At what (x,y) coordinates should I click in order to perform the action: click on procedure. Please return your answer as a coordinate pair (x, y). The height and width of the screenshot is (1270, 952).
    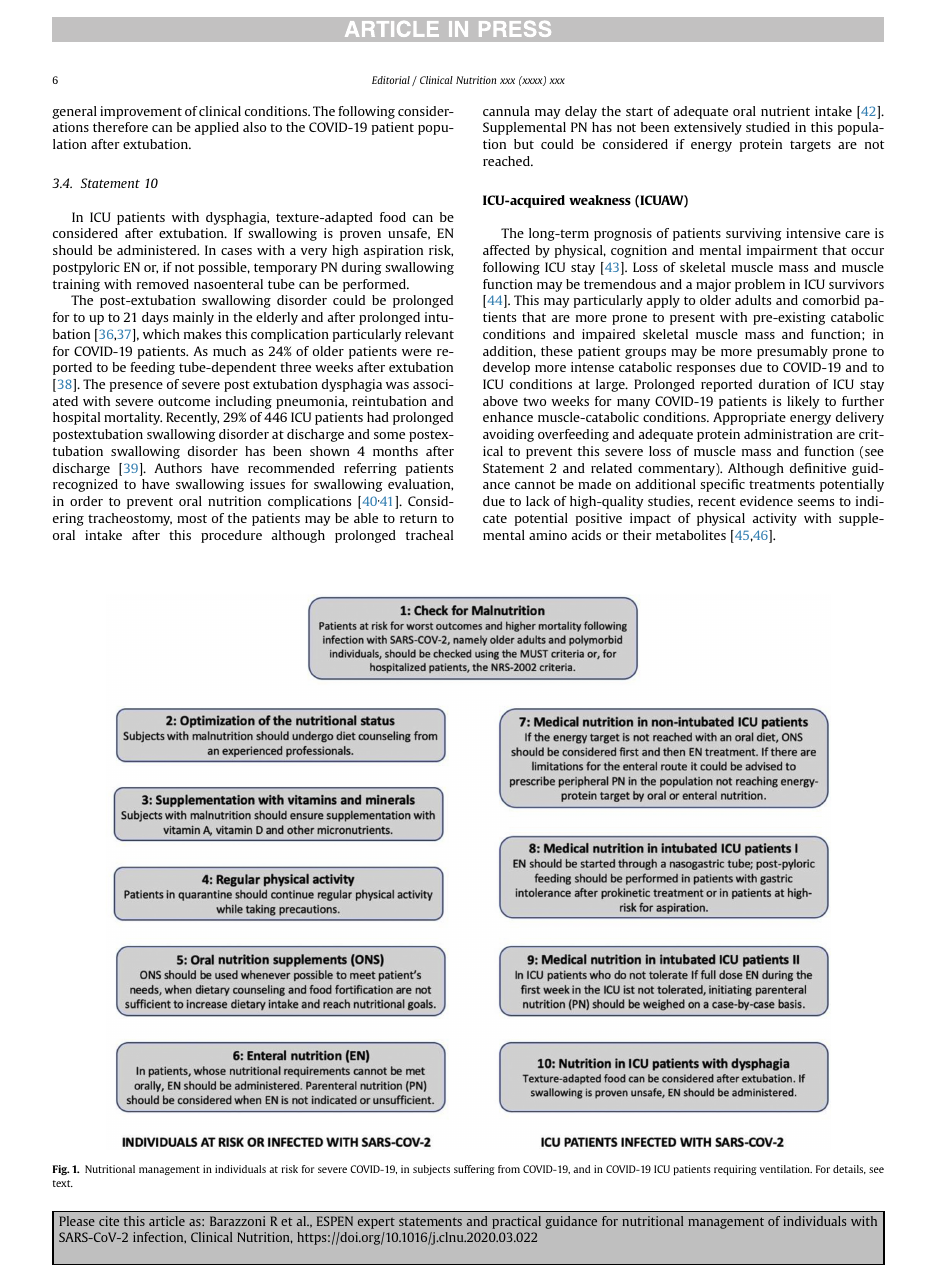
    Looking at the image, I should click on (231, 536).
